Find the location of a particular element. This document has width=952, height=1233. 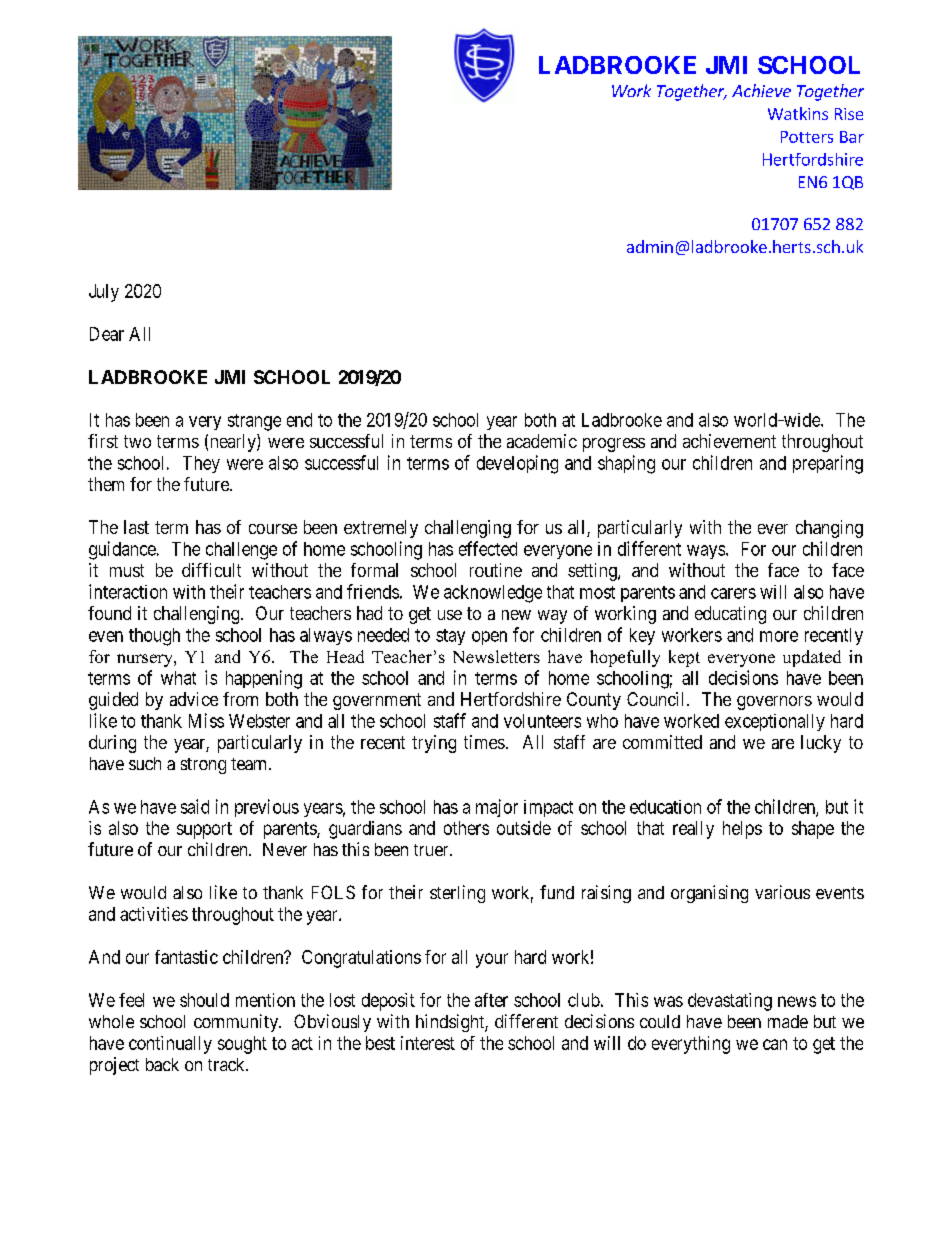

Miss is located at coordinates (206, 720).
